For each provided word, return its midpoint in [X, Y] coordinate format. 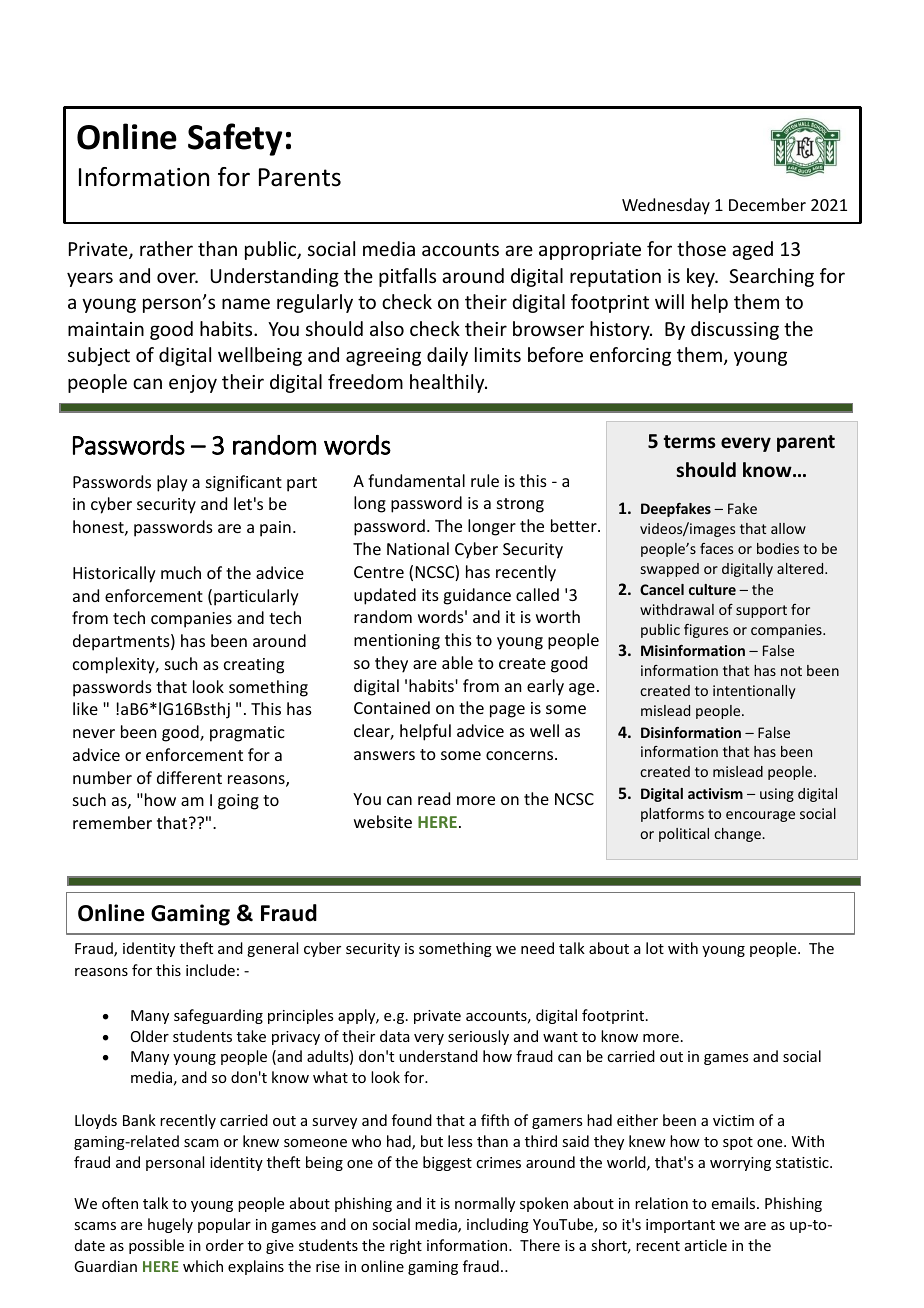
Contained [392, 707]
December [767, 204]
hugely [170, 1225]
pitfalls [407, 277]
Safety [235, 139]
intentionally [754, 692]
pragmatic [247, 734]
